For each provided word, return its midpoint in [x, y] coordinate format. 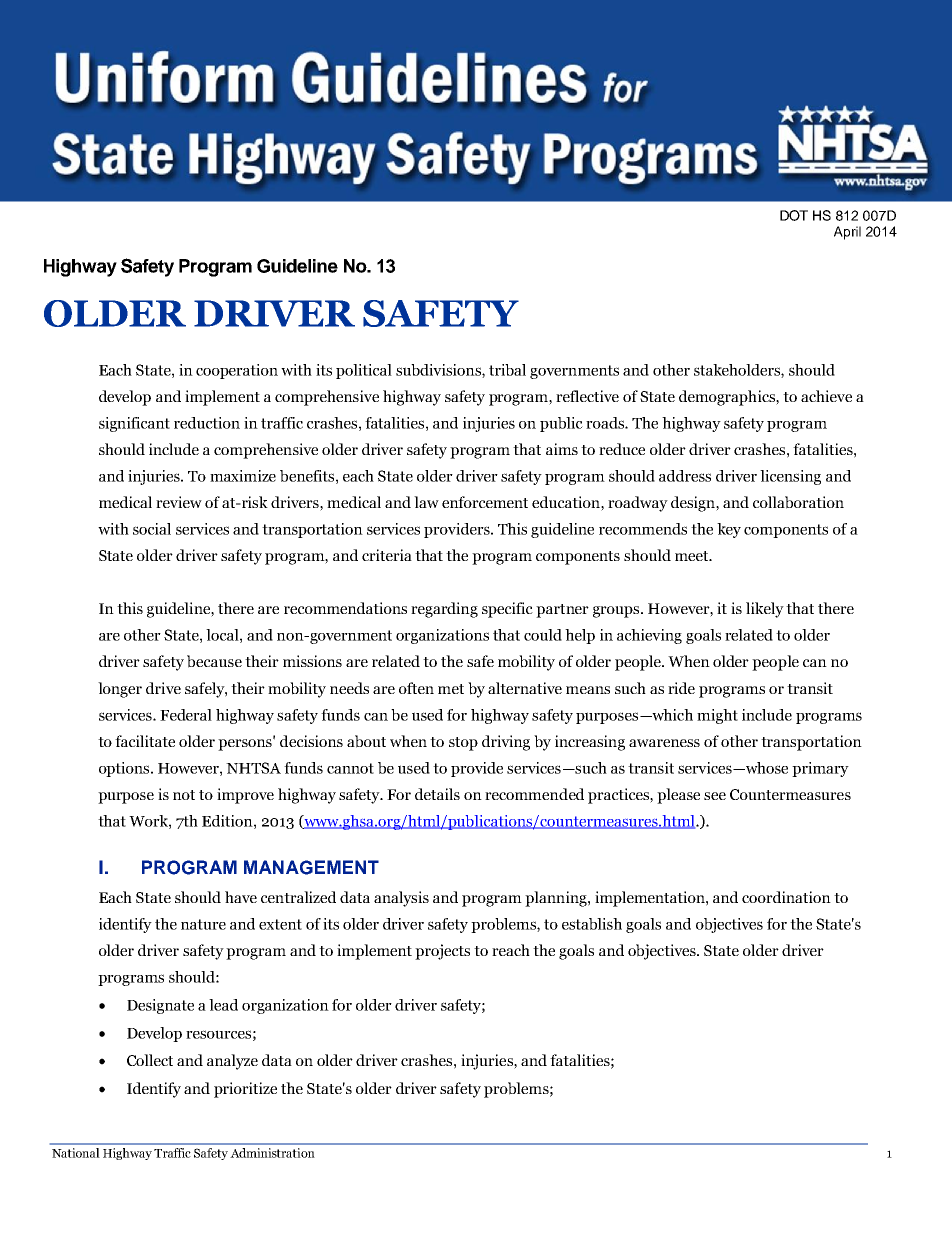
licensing [790, 477]
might [717, 716]
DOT [794, 215]
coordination [786, 897]
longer [120, 690]
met [451, 689]
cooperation [237, 371]
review [179, 502]
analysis [401, 899]
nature [203, 924]
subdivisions [439, 371]
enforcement [485, 502]
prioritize [245, 1090]
